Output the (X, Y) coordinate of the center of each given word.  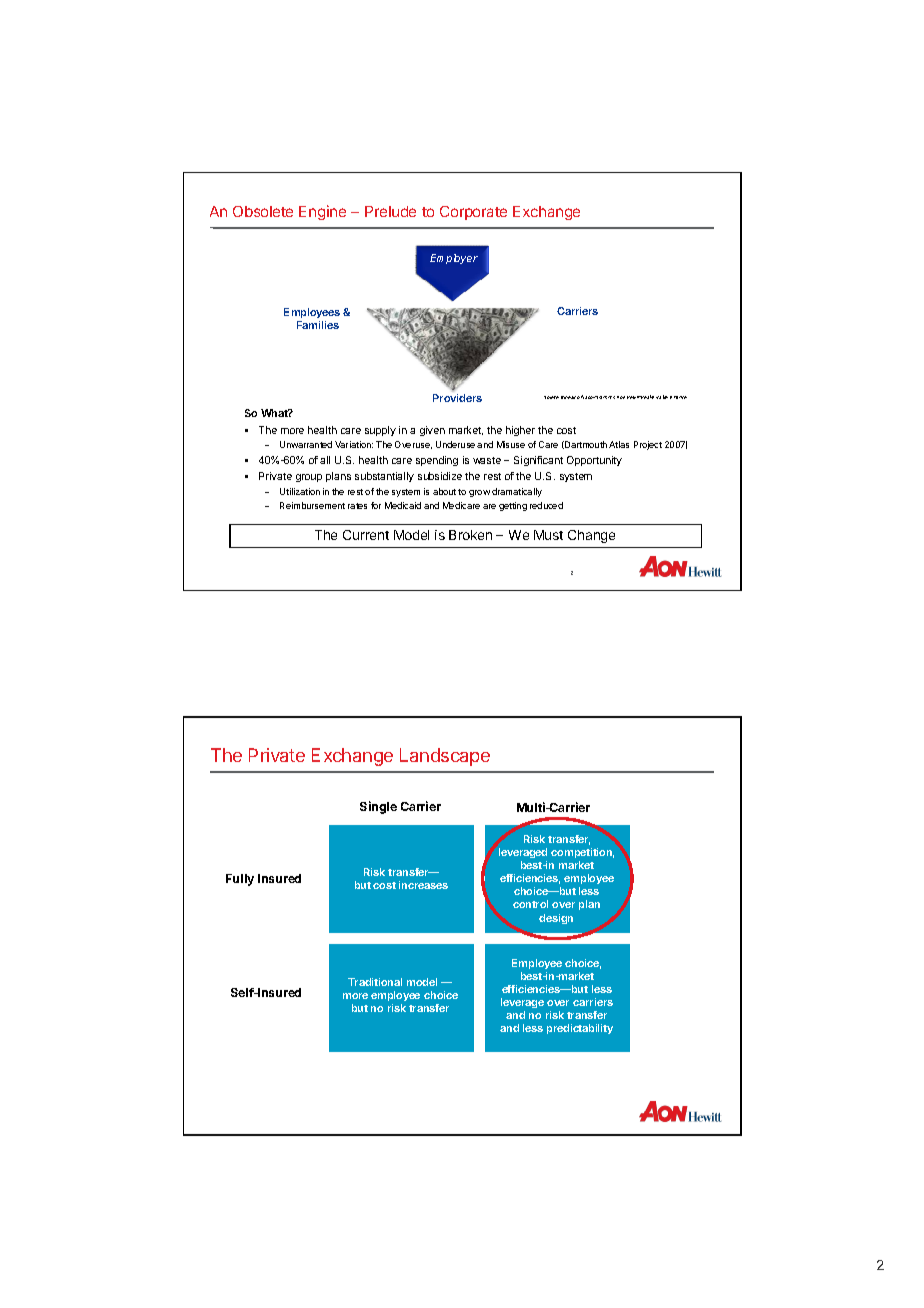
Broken (470, 535)
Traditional (375, 982)
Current (366, 535)
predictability (580, 1029)
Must (548, 535)
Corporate (473, 213)
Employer (454, 259)
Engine (322, 212)
